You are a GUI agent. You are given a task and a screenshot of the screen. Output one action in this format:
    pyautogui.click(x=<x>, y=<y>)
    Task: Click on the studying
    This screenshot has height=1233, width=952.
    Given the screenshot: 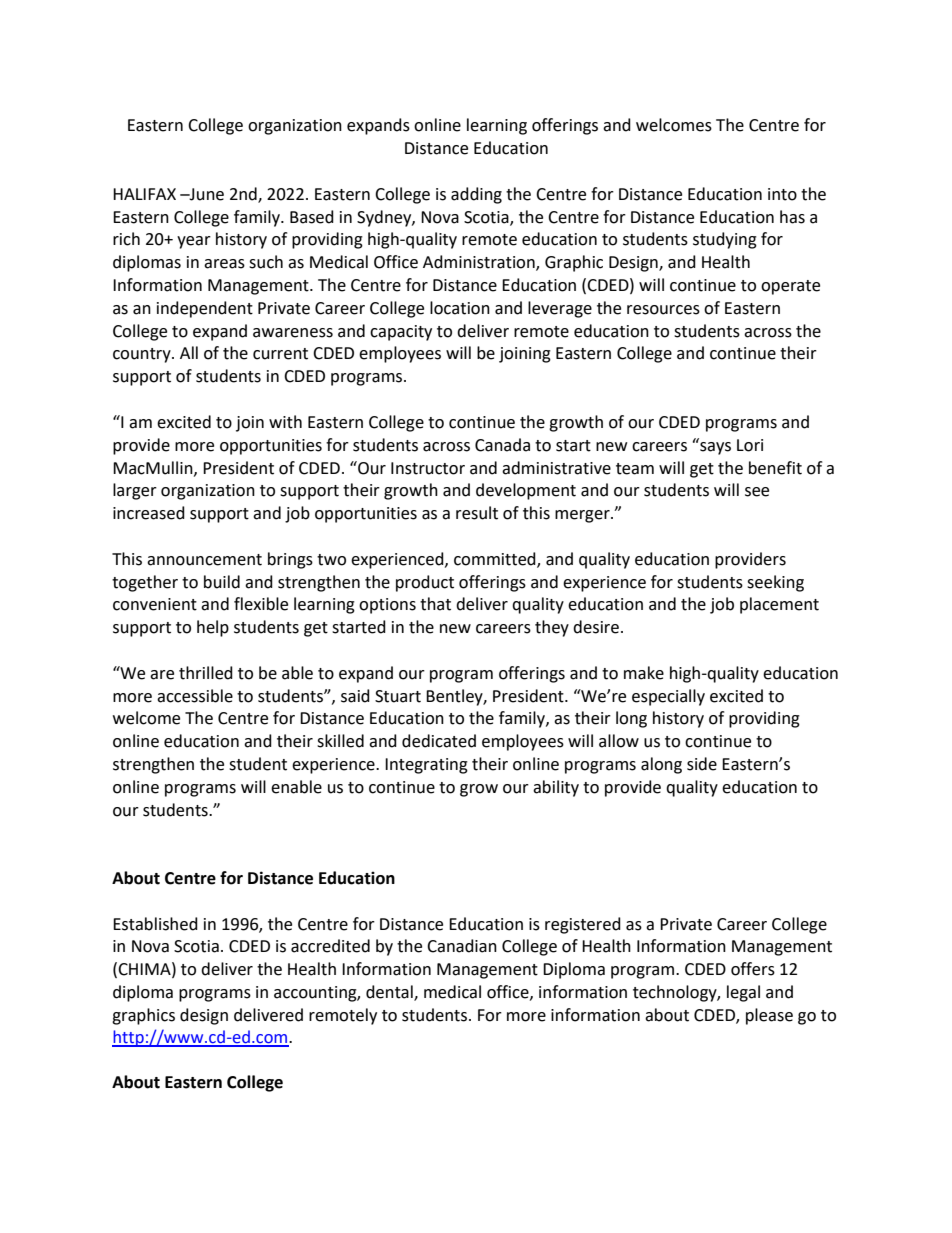 What is the action you would take?
    pyautogui.click(x=725, y=240)
